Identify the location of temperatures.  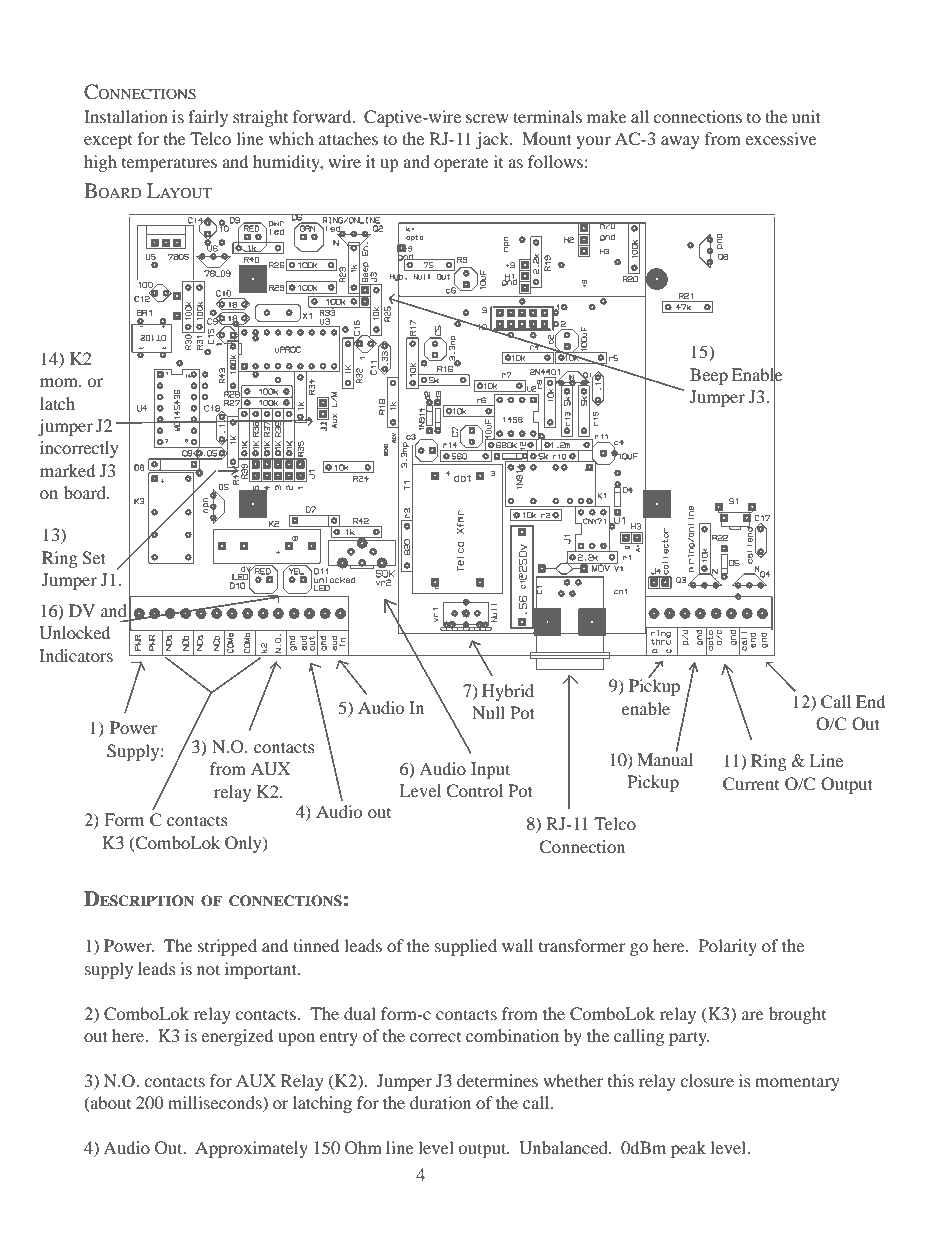
(169, 165).
